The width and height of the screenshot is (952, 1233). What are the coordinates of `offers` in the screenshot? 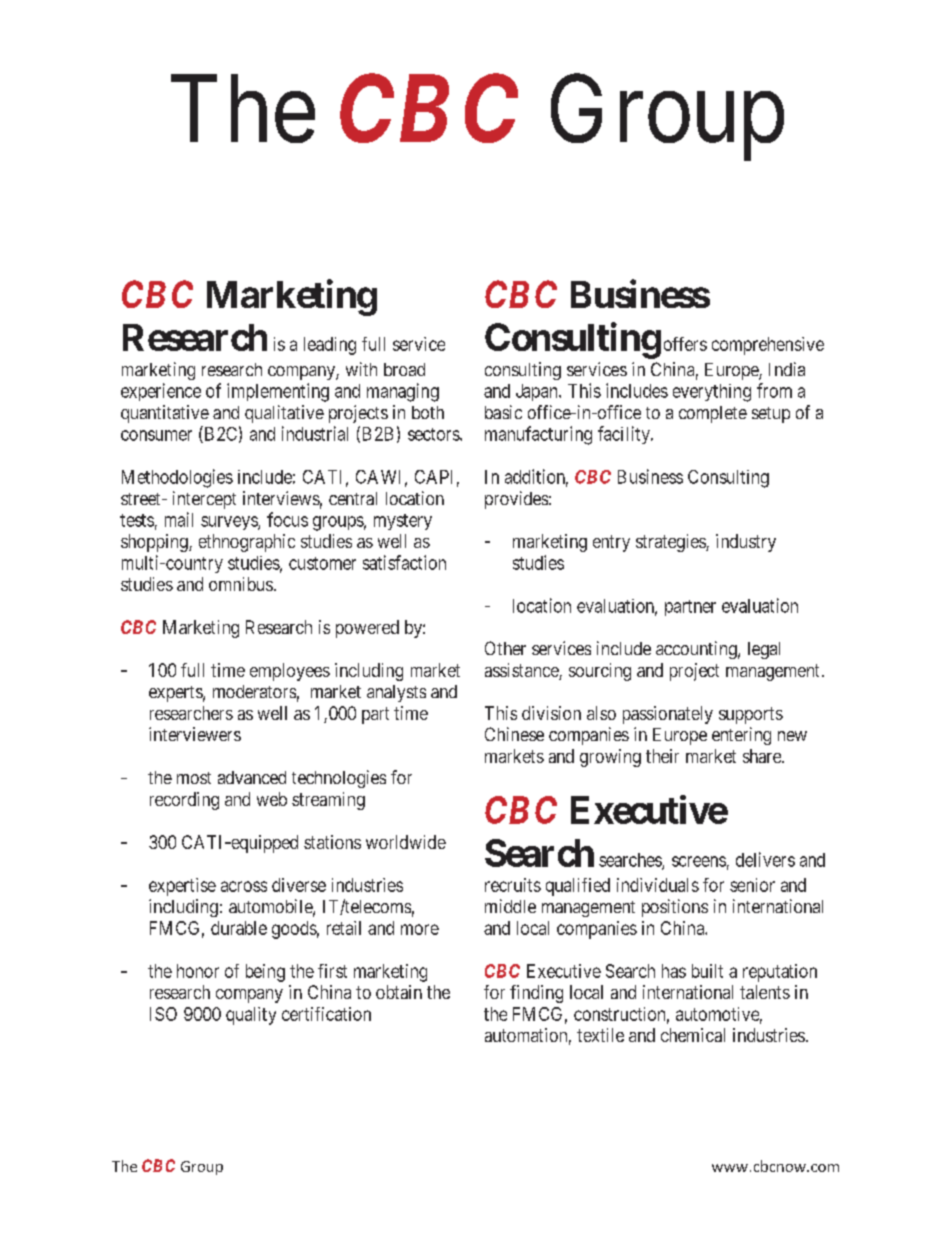 It's located at (685, 344).
